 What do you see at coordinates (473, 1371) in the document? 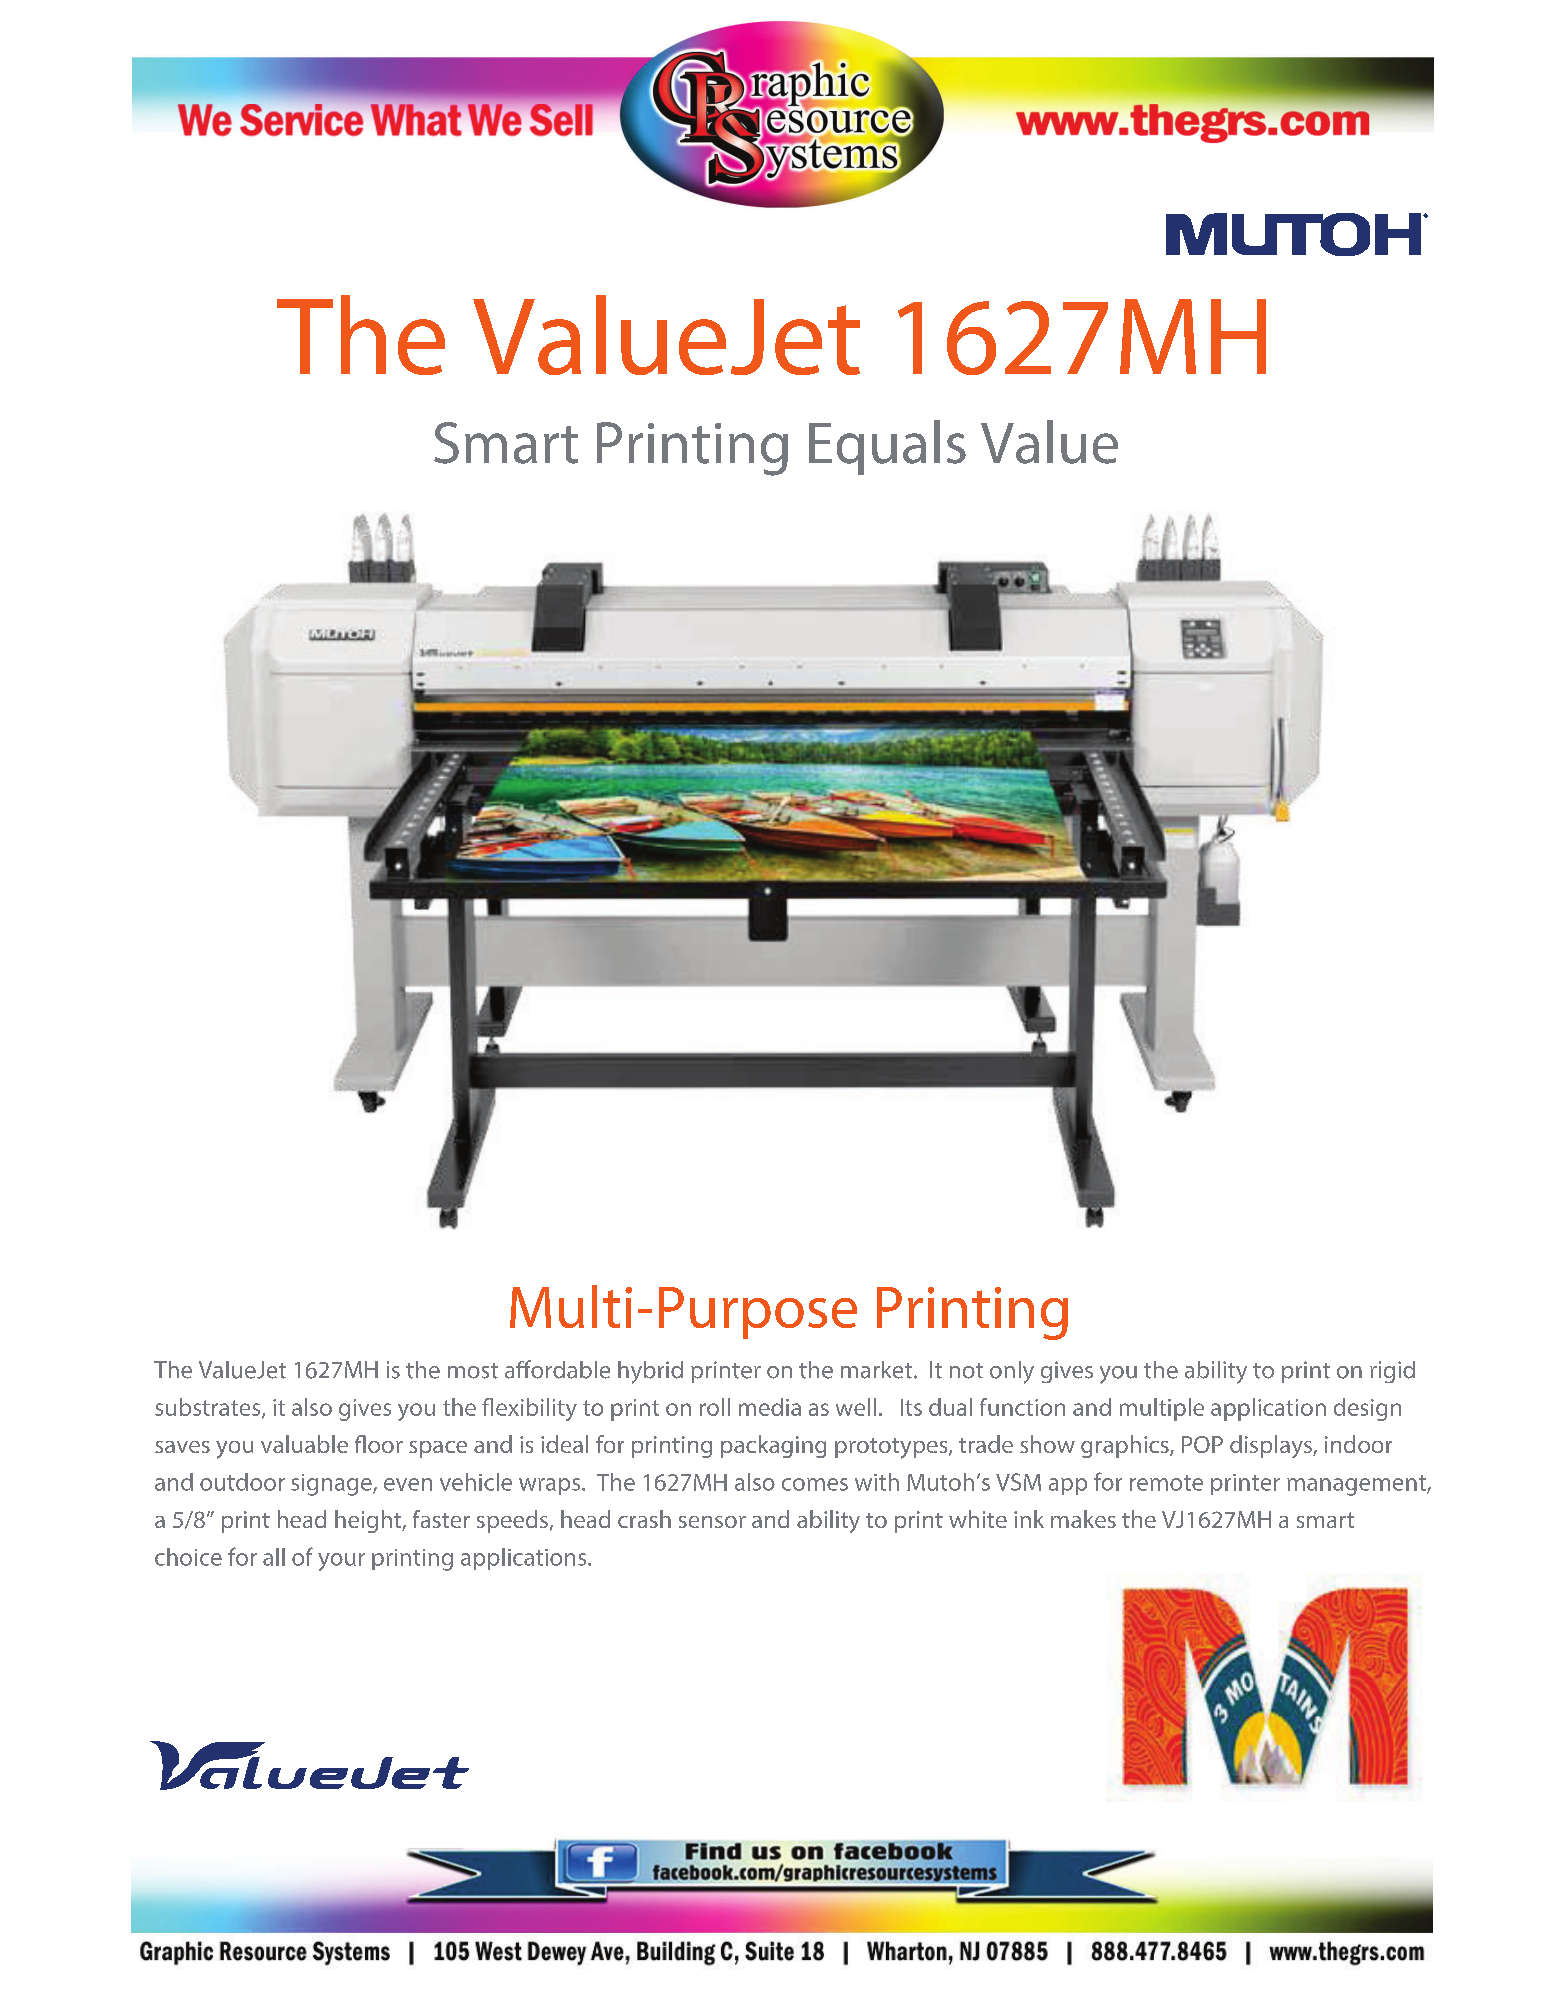
I see `most` at bounding box center [473, 1371].
